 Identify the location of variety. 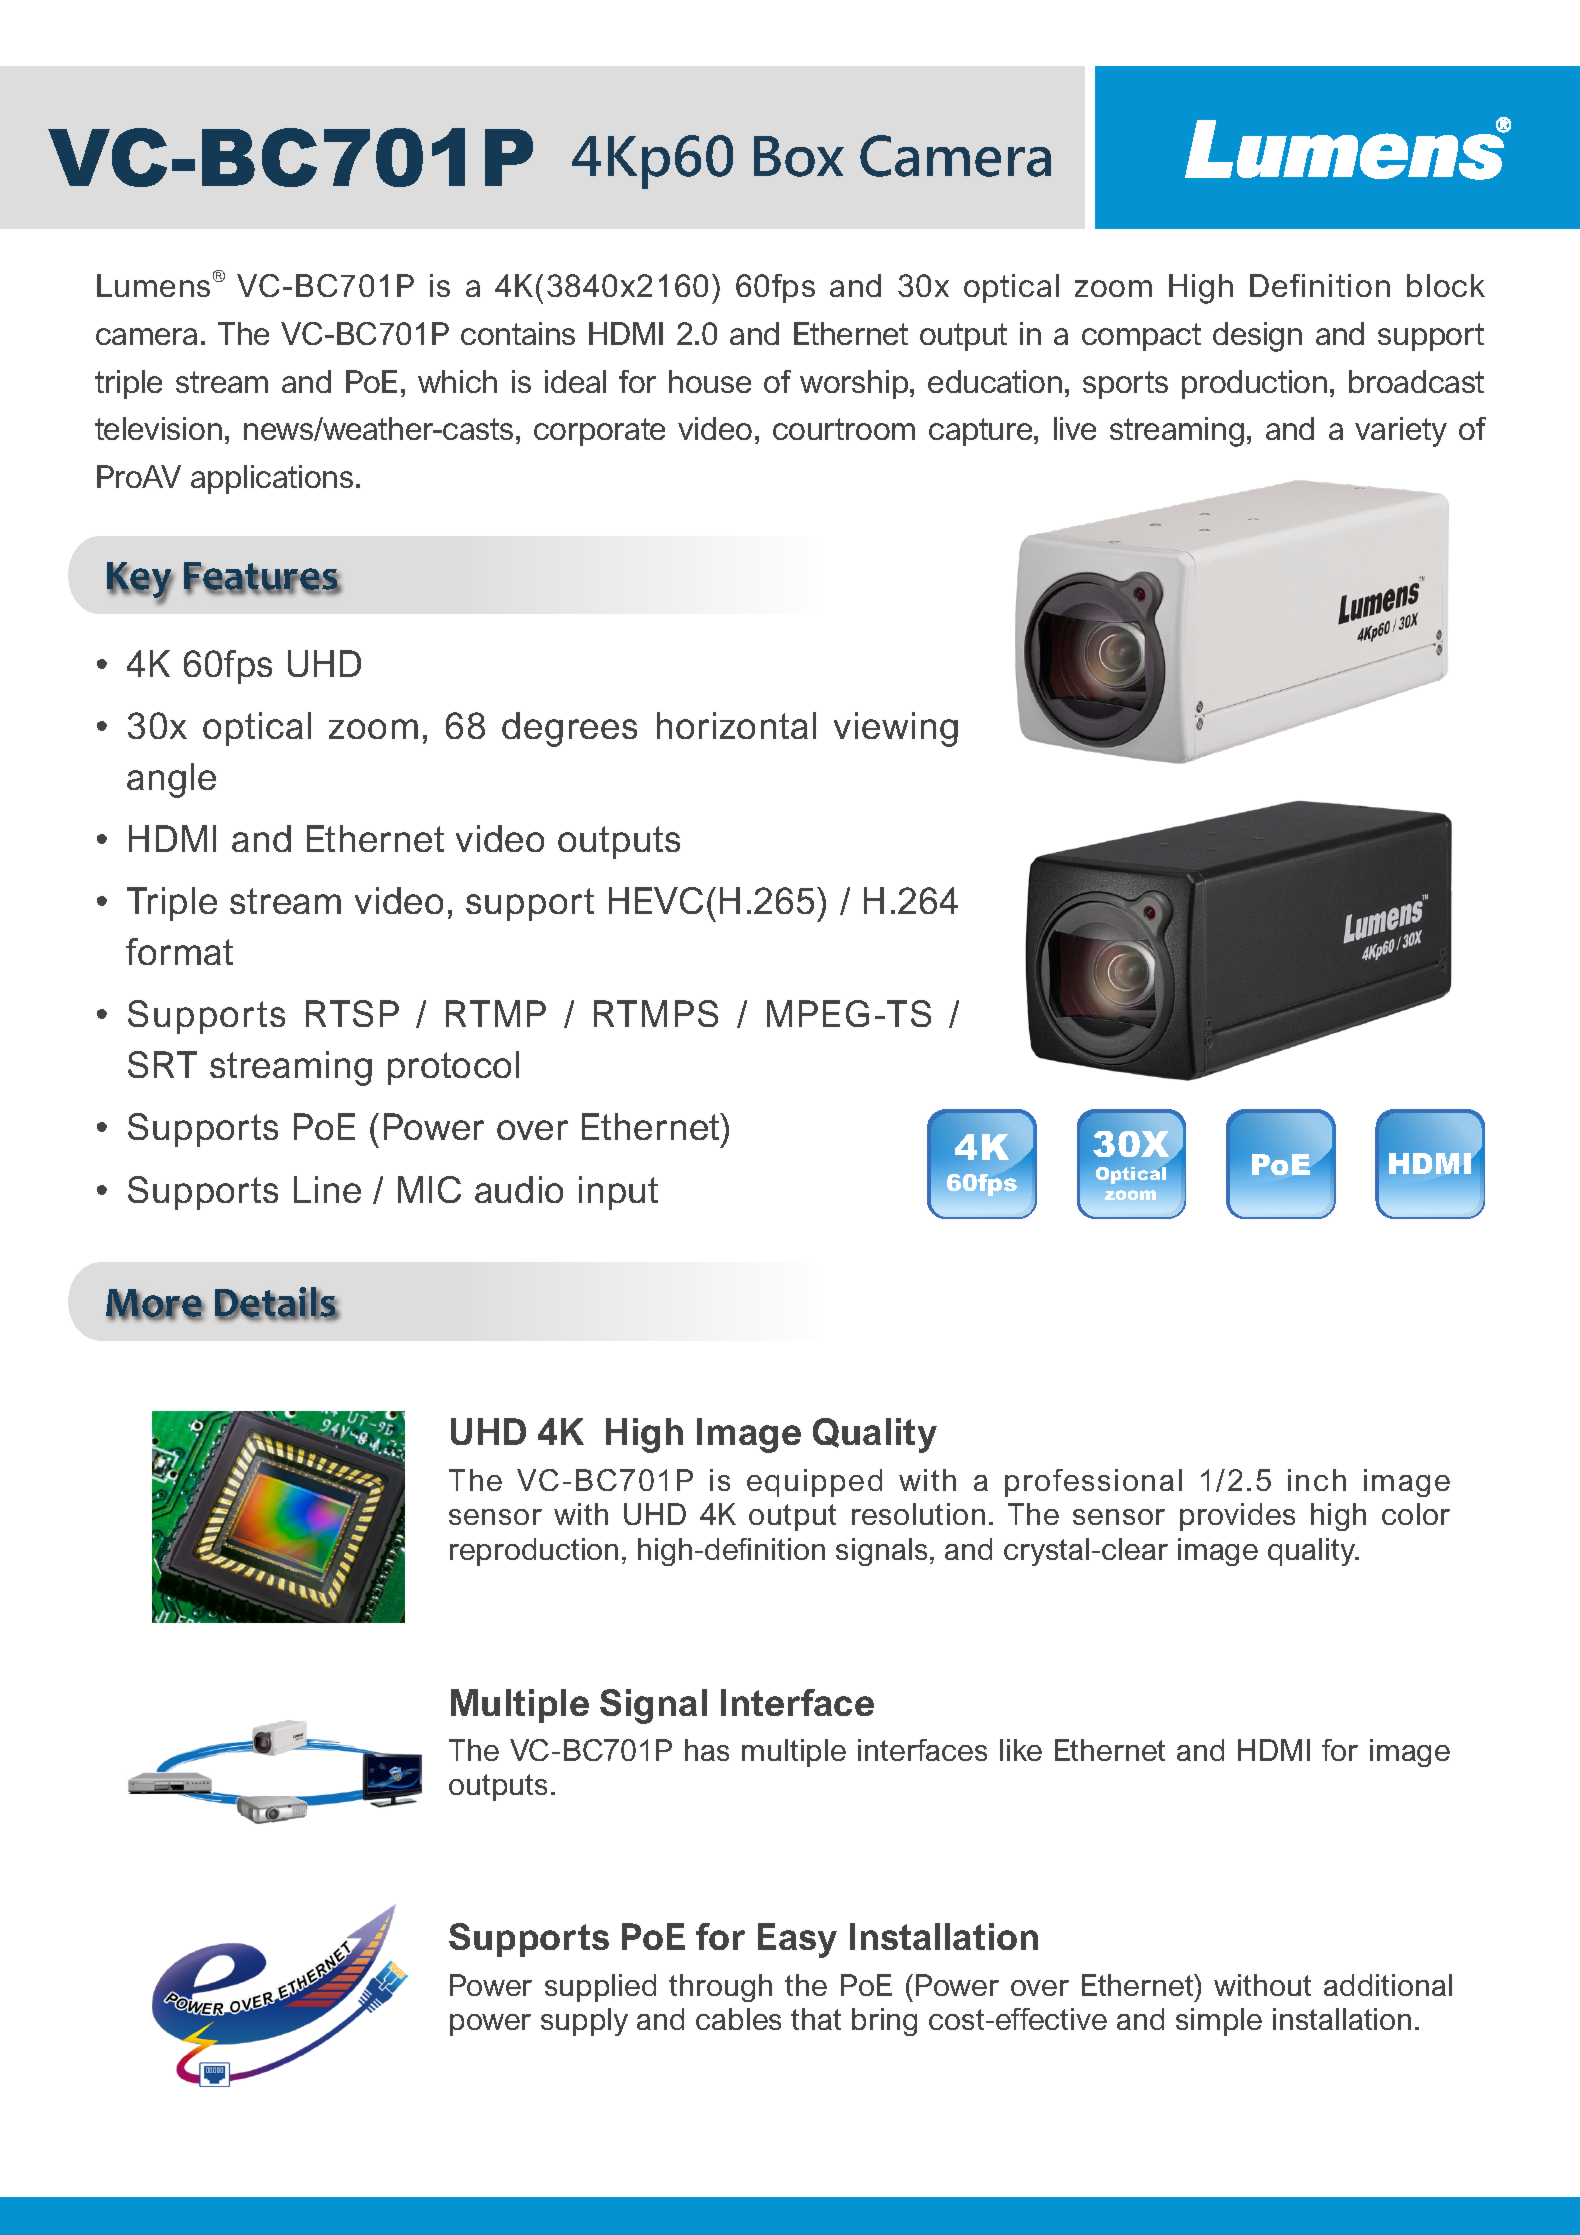
(1401, 432).
